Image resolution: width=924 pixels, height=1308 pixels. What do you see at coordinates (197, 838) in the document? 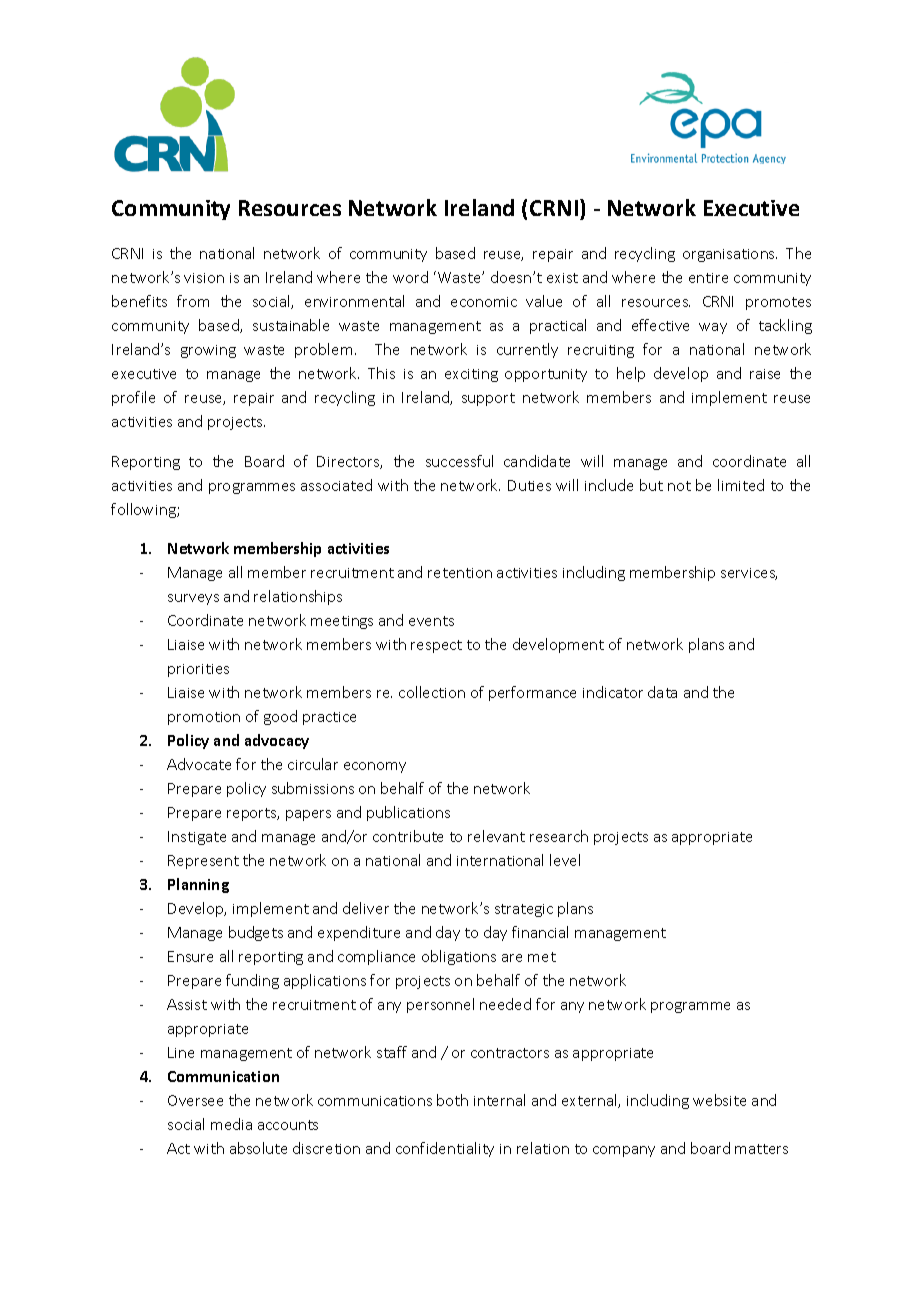
I see `Instigate` at bounding box center [197, 838].
